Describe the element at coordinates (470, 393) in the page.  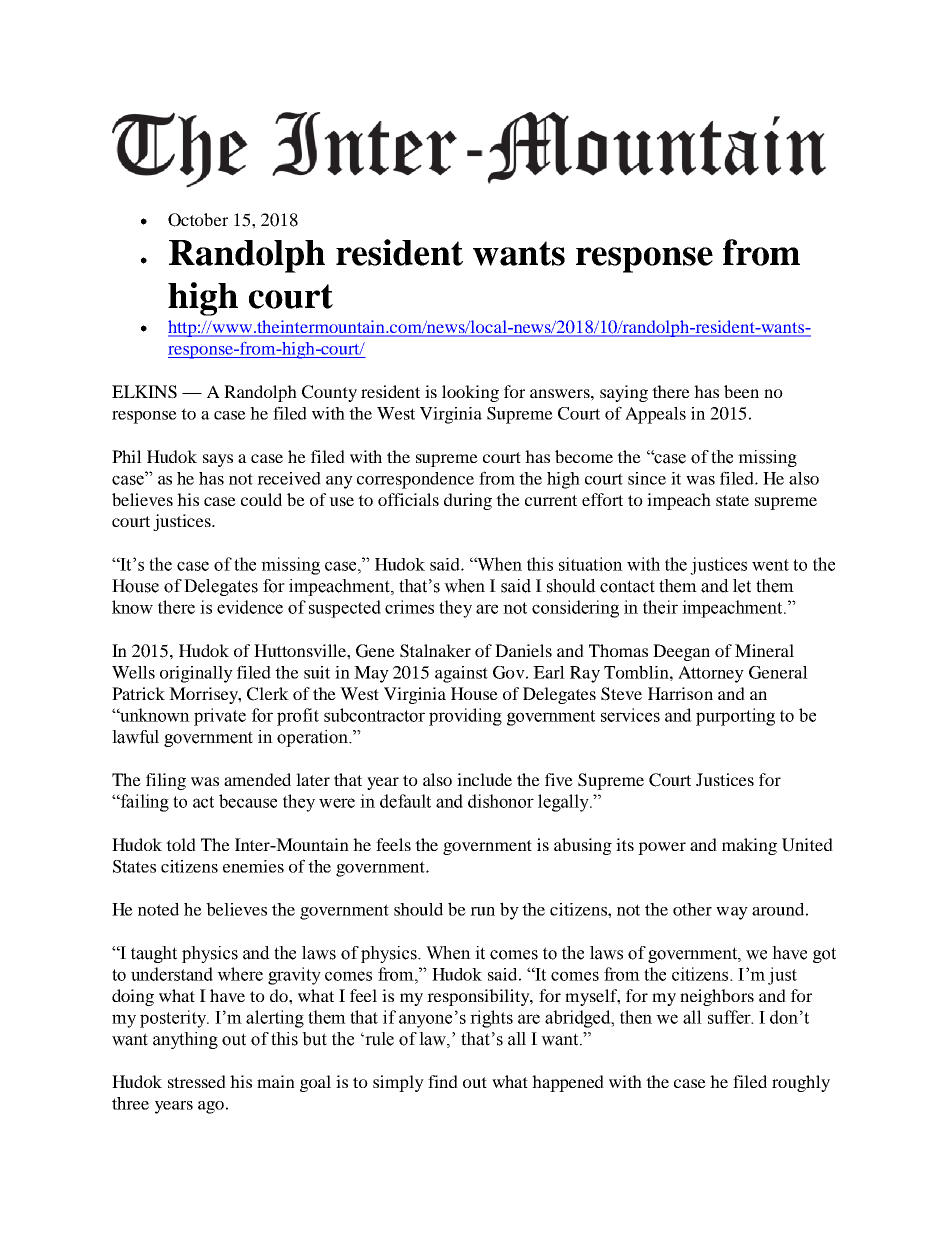
I see `looking` at that location.
